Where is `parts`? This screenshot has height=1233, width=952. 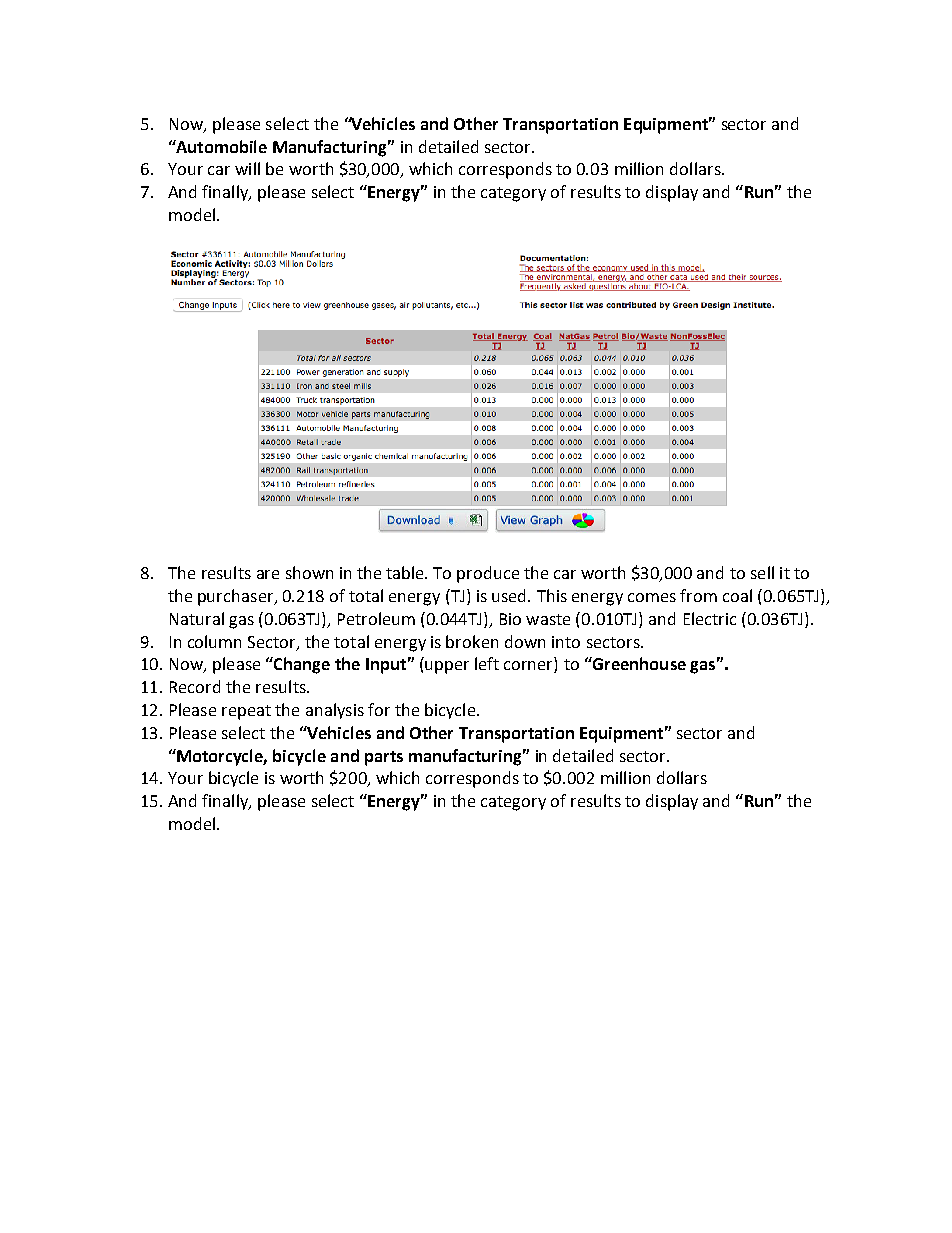 parts is located at coordinates (384, 758).
